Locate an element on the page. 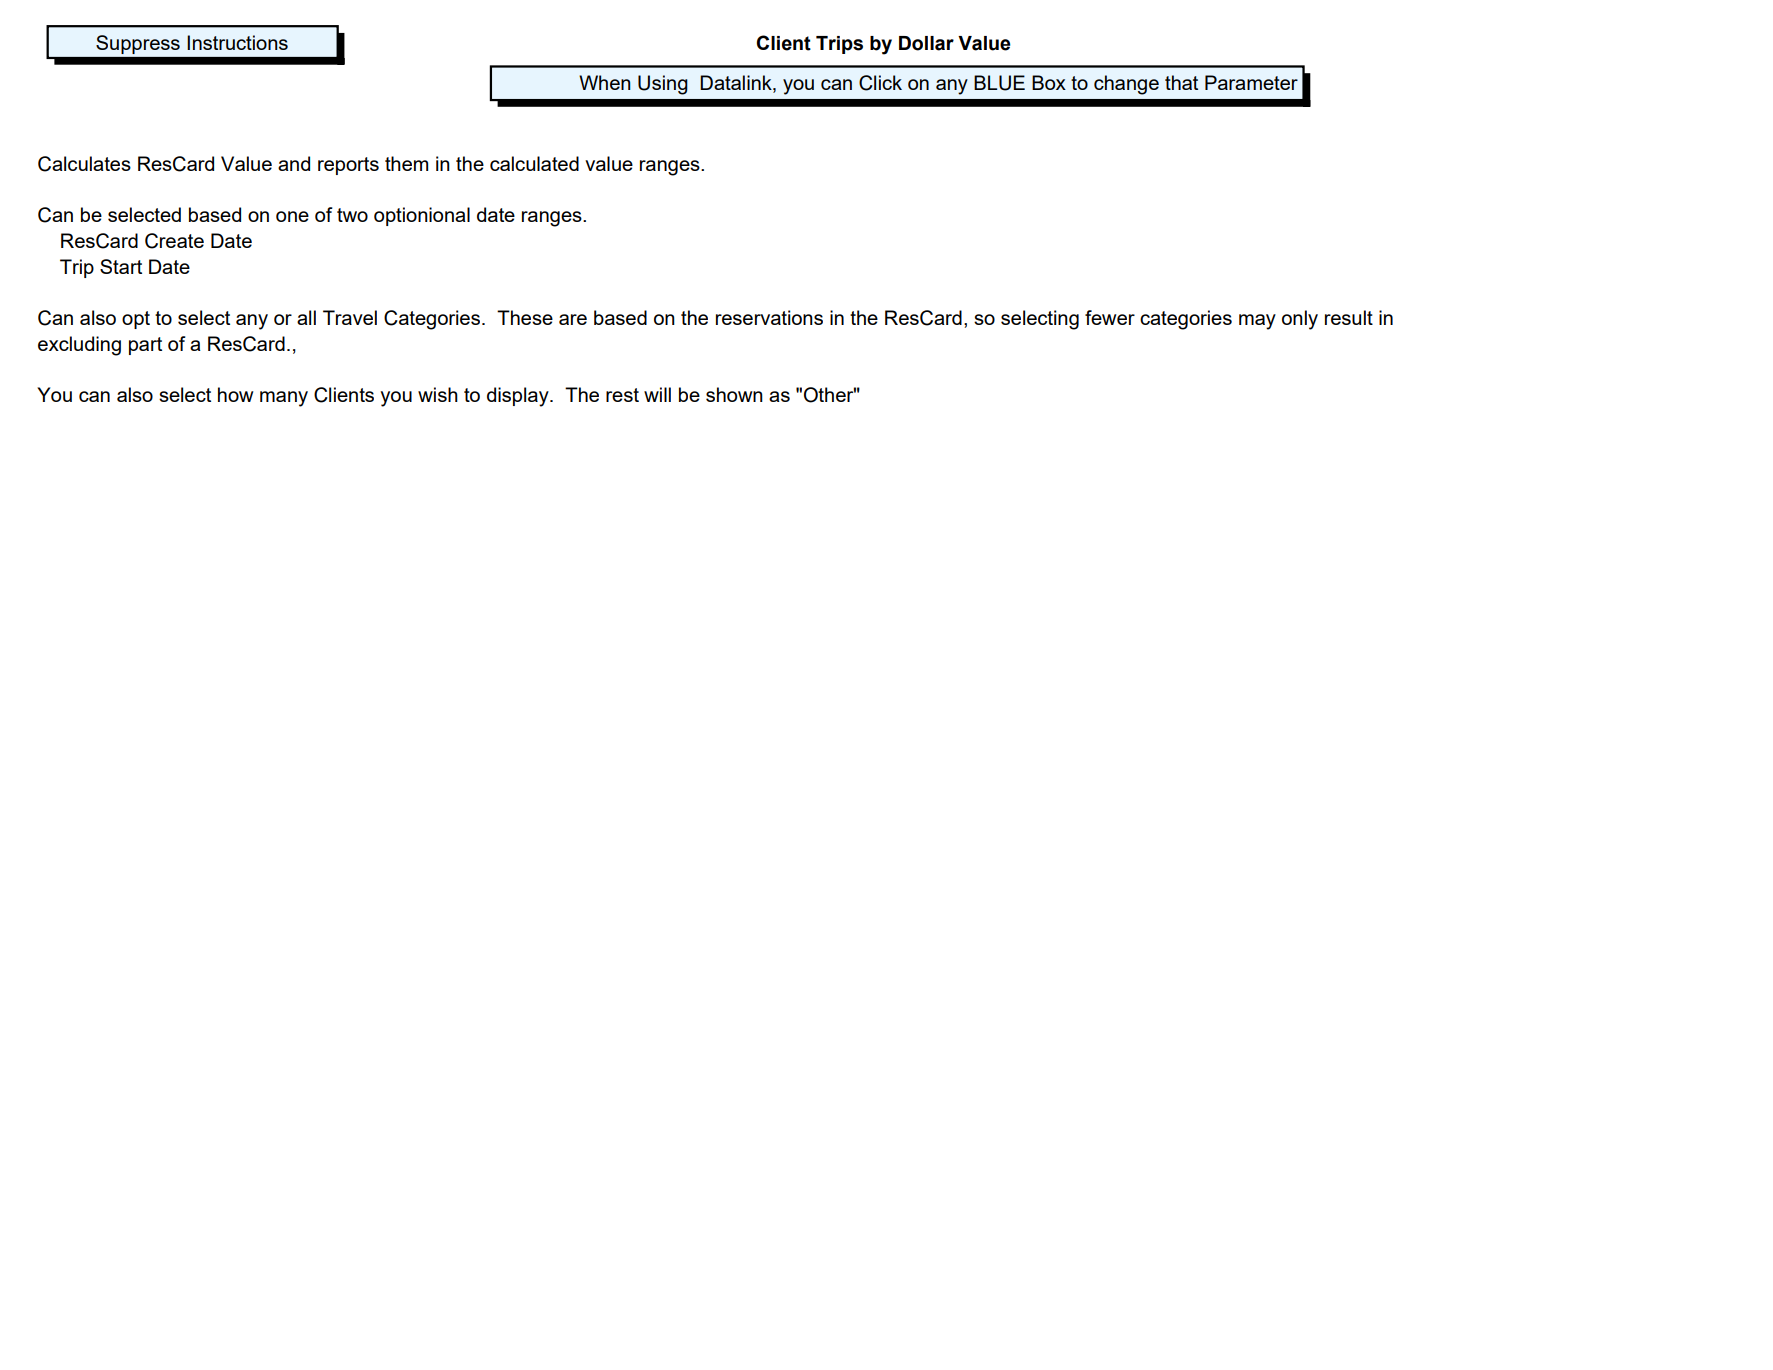 The image size is (1773, 1370). Instructions is located at coordinates (237, 42).
